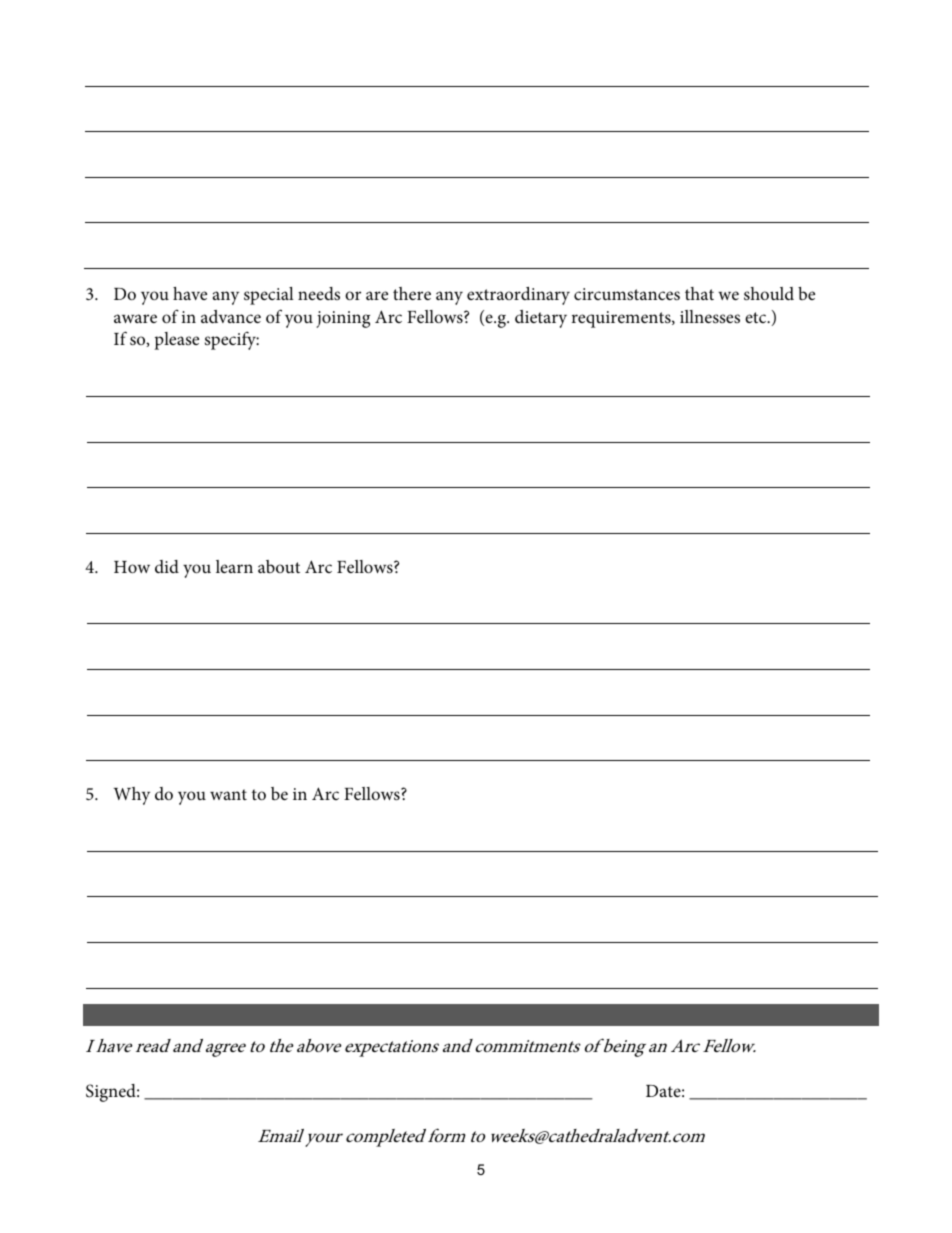 The width and height of the screenshot is (952, 1233). I want to click on want, so click(228, 794).
